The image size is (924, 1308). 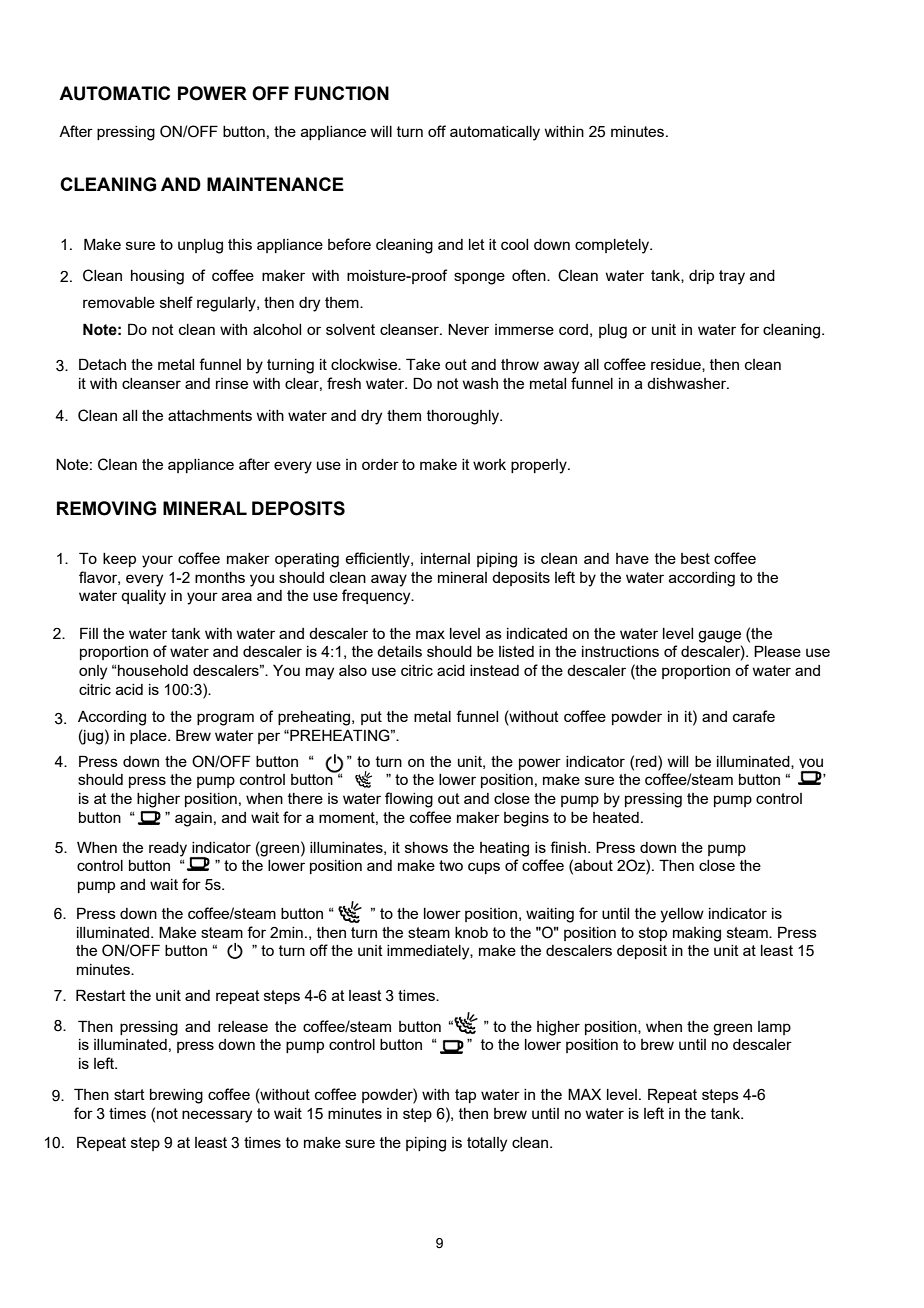 What do you see at coordinates (677, 365) in the screenshot?
I see `residue` at bounding box center [677, 365].
